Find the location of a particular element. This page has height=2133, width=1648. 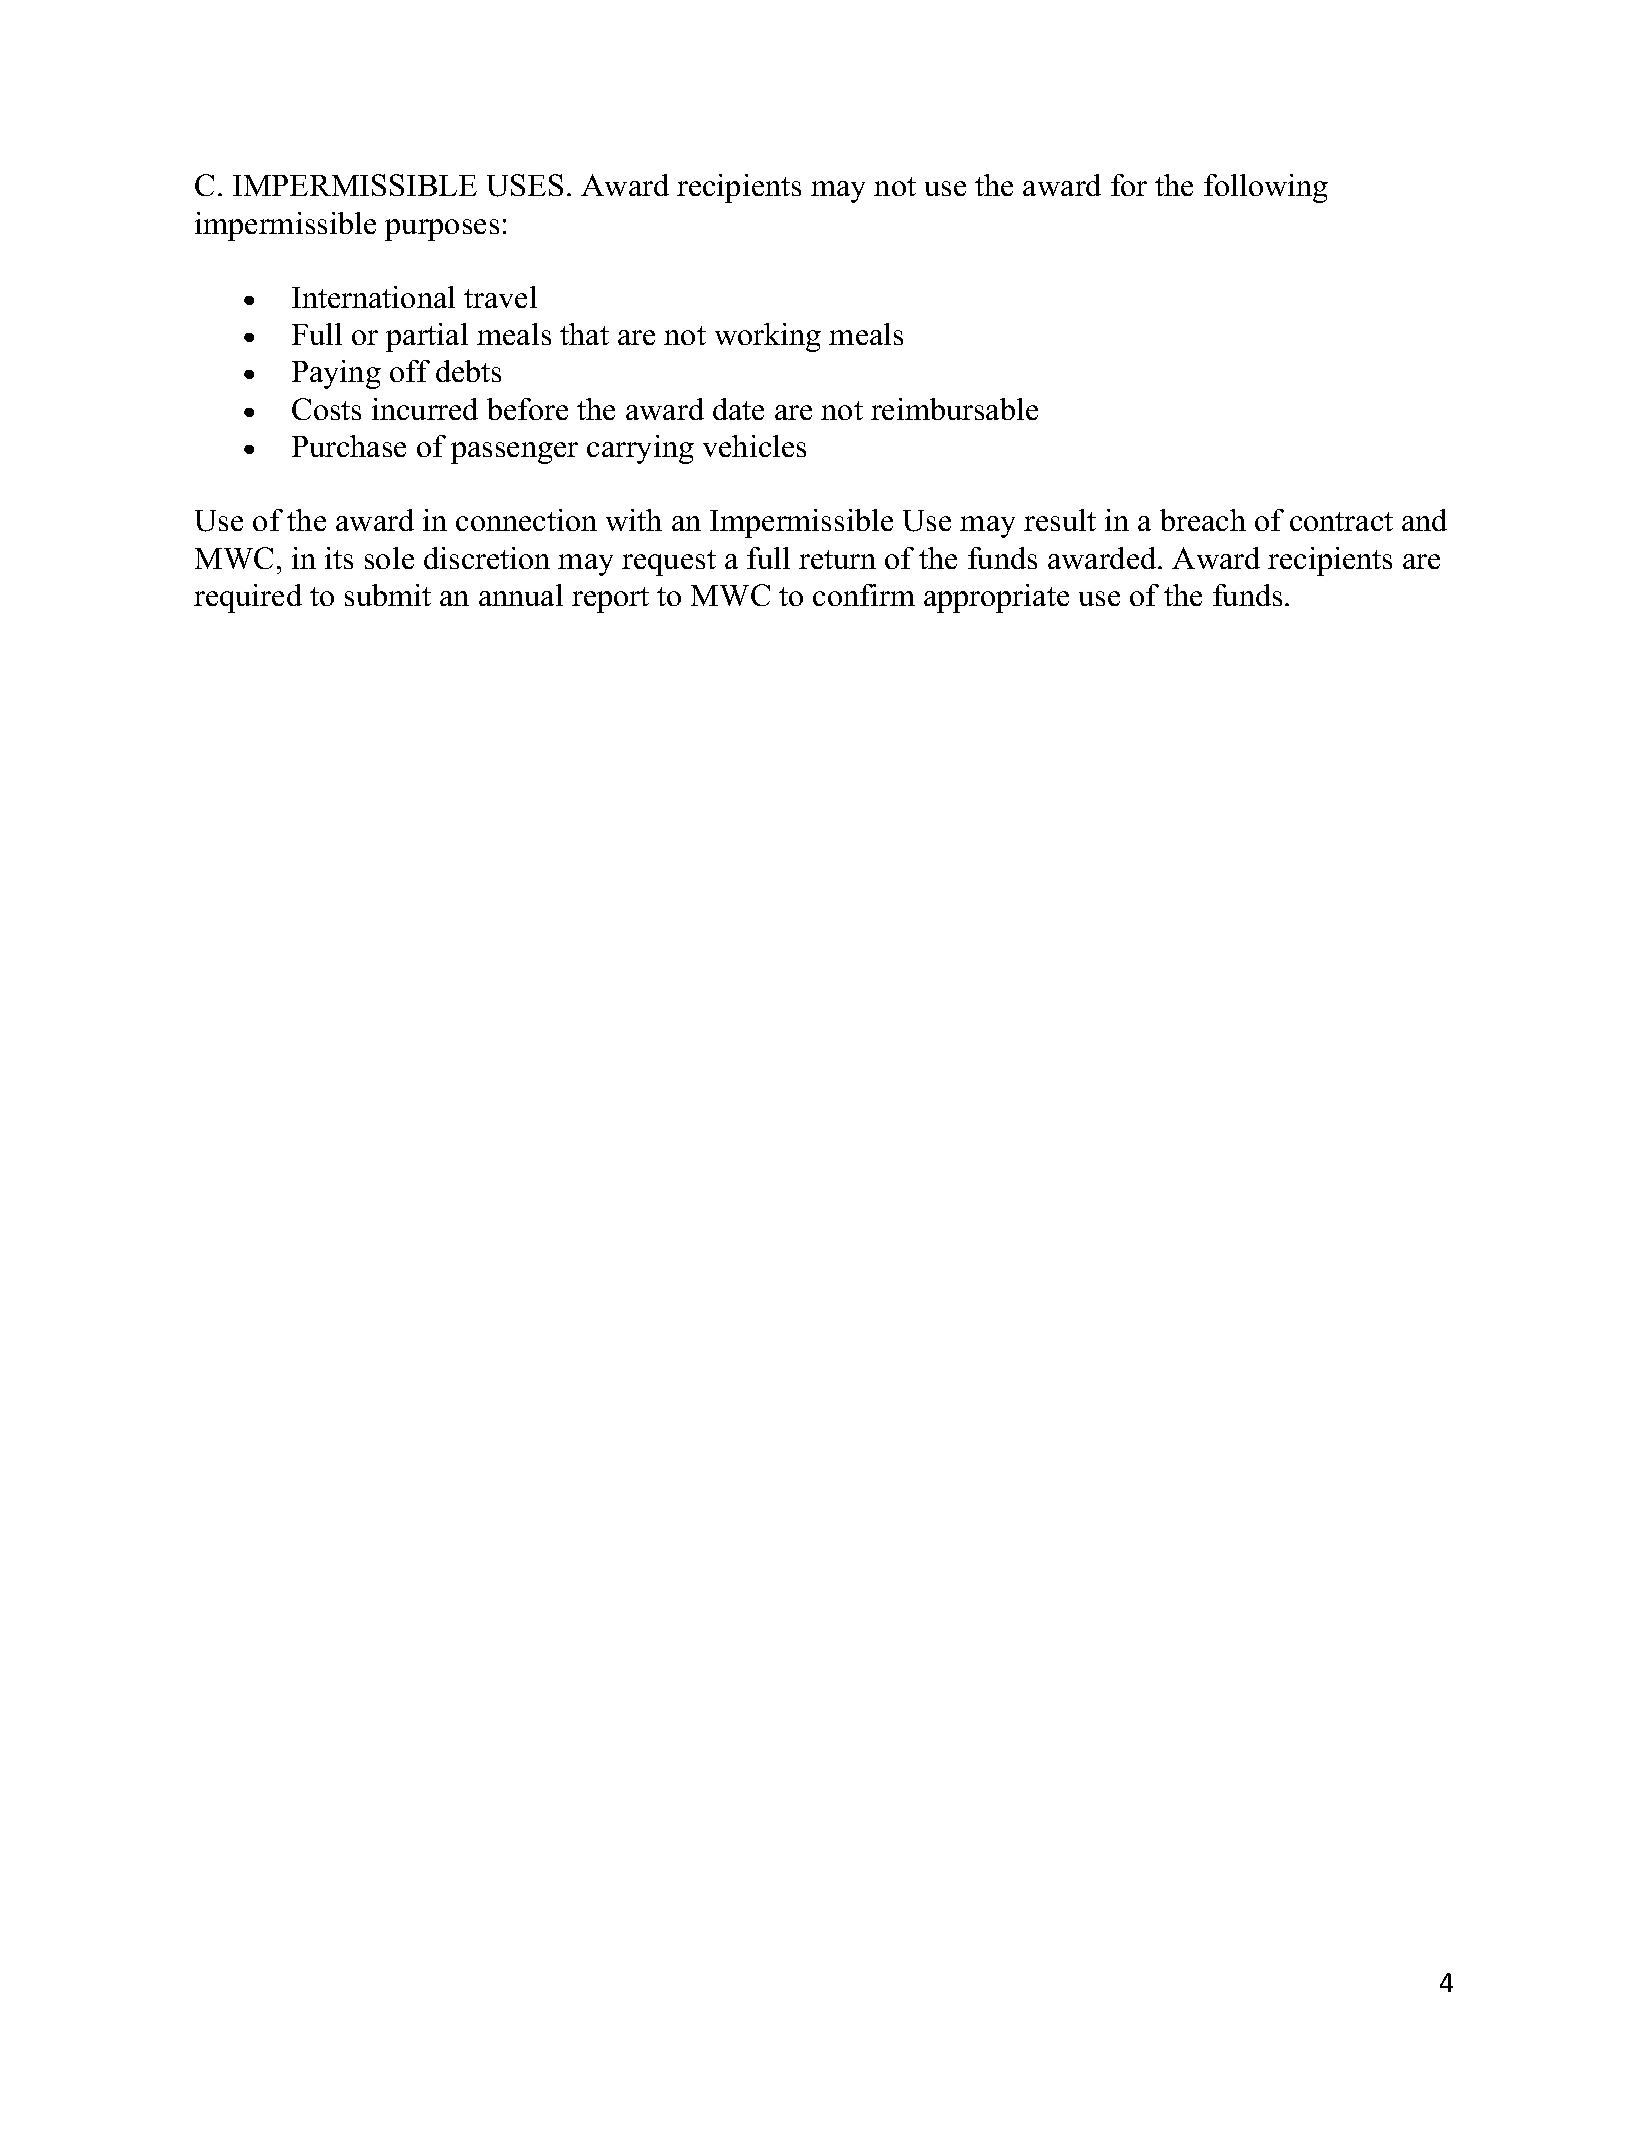

International is located at coordinates (373, 297).
